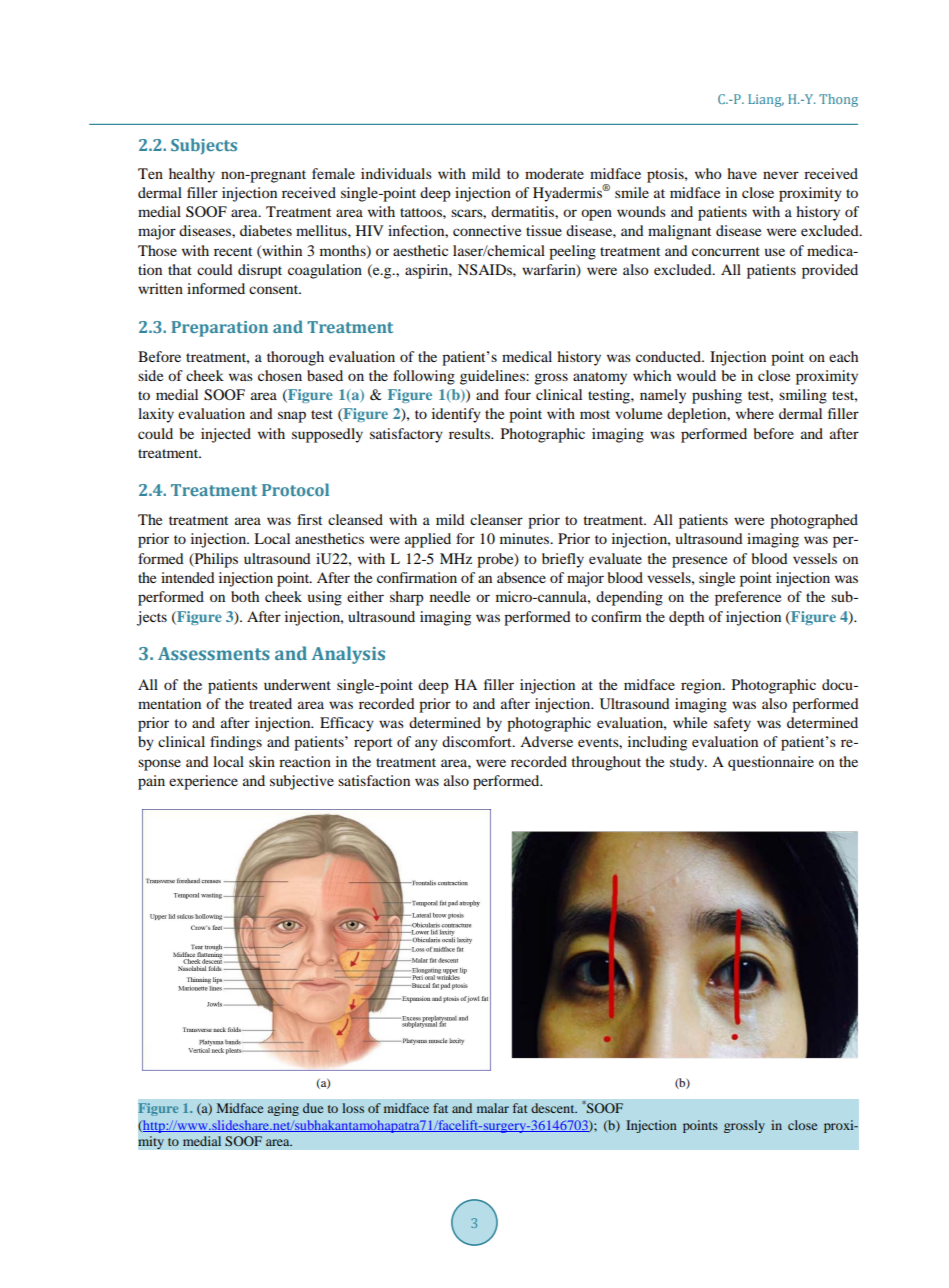  I want to click on never, so click(781, 175).
